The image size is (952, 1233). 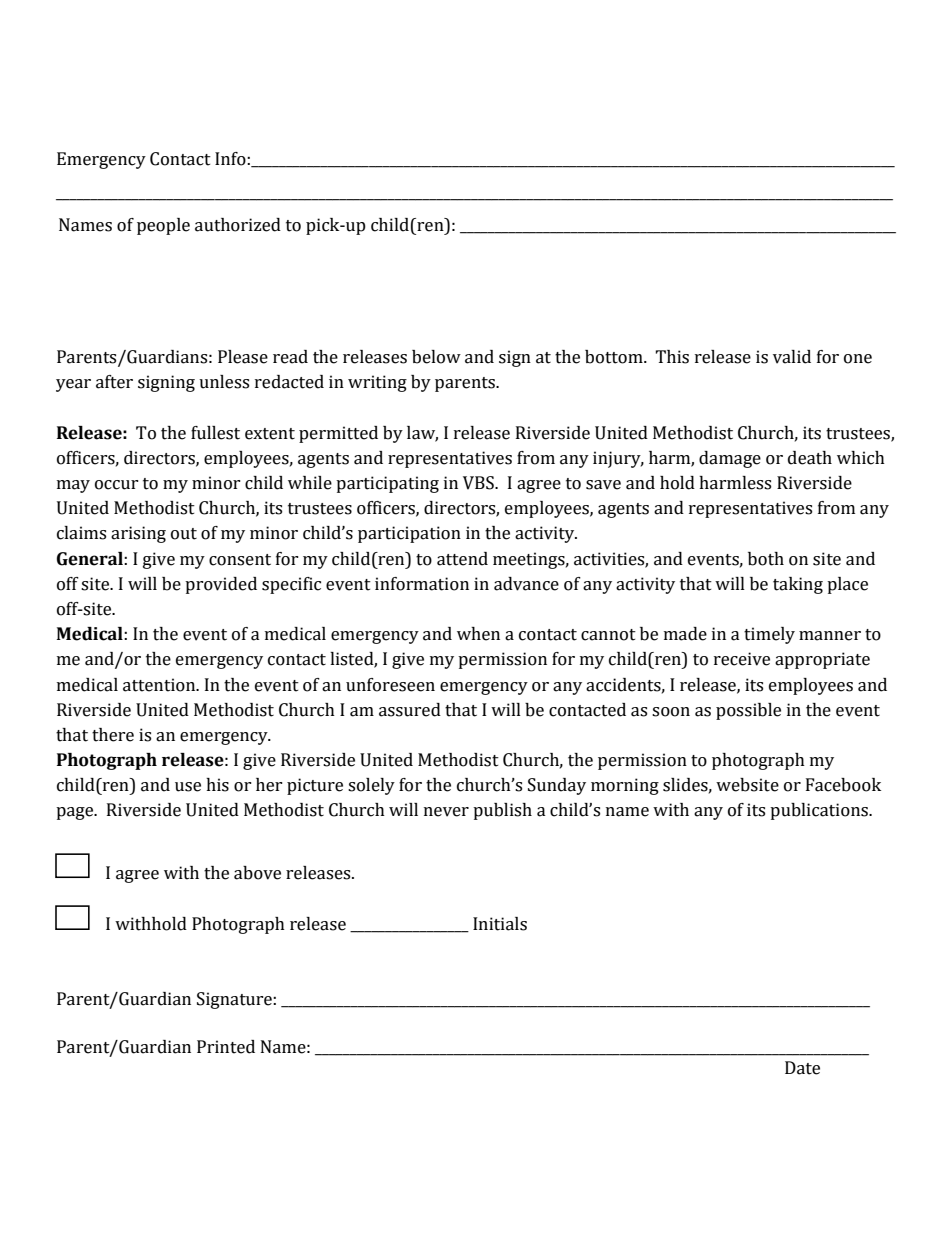 What do you see at coordinates (500, 924) in the page?
I see `Initials` at bounding box center [500, 924].
